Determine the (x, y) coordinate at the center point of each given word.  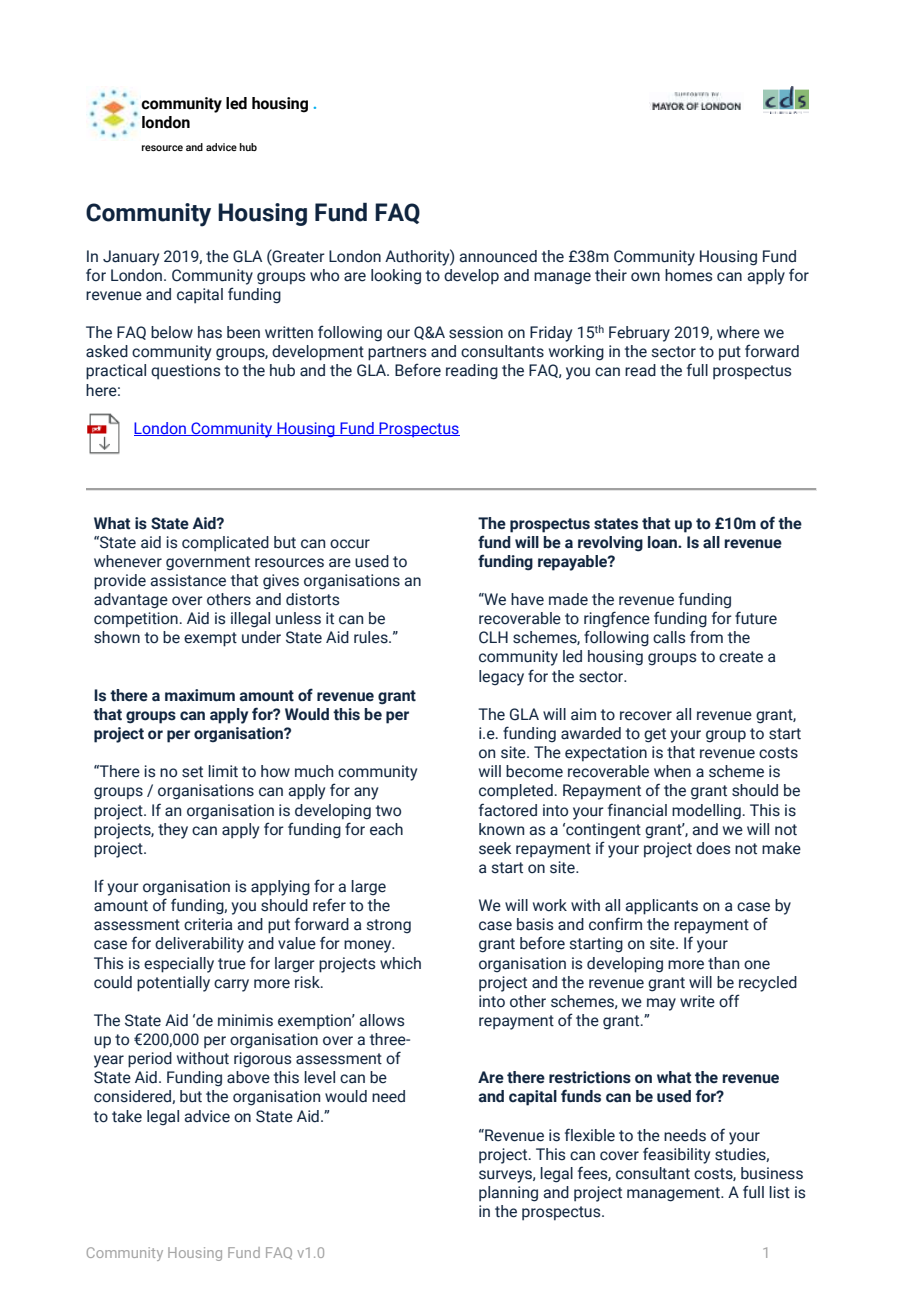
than (723, 963)
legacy (501, 678)
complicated (225, 544)
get (655, 735)
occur (350, 544)
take (127, 1116)
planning (508, 1194)
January (131, 258)
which (400, 963)
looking (396, 277)
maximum (200, 695)
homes (688, 275)
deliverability (199, 945)
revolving (610, 544)
